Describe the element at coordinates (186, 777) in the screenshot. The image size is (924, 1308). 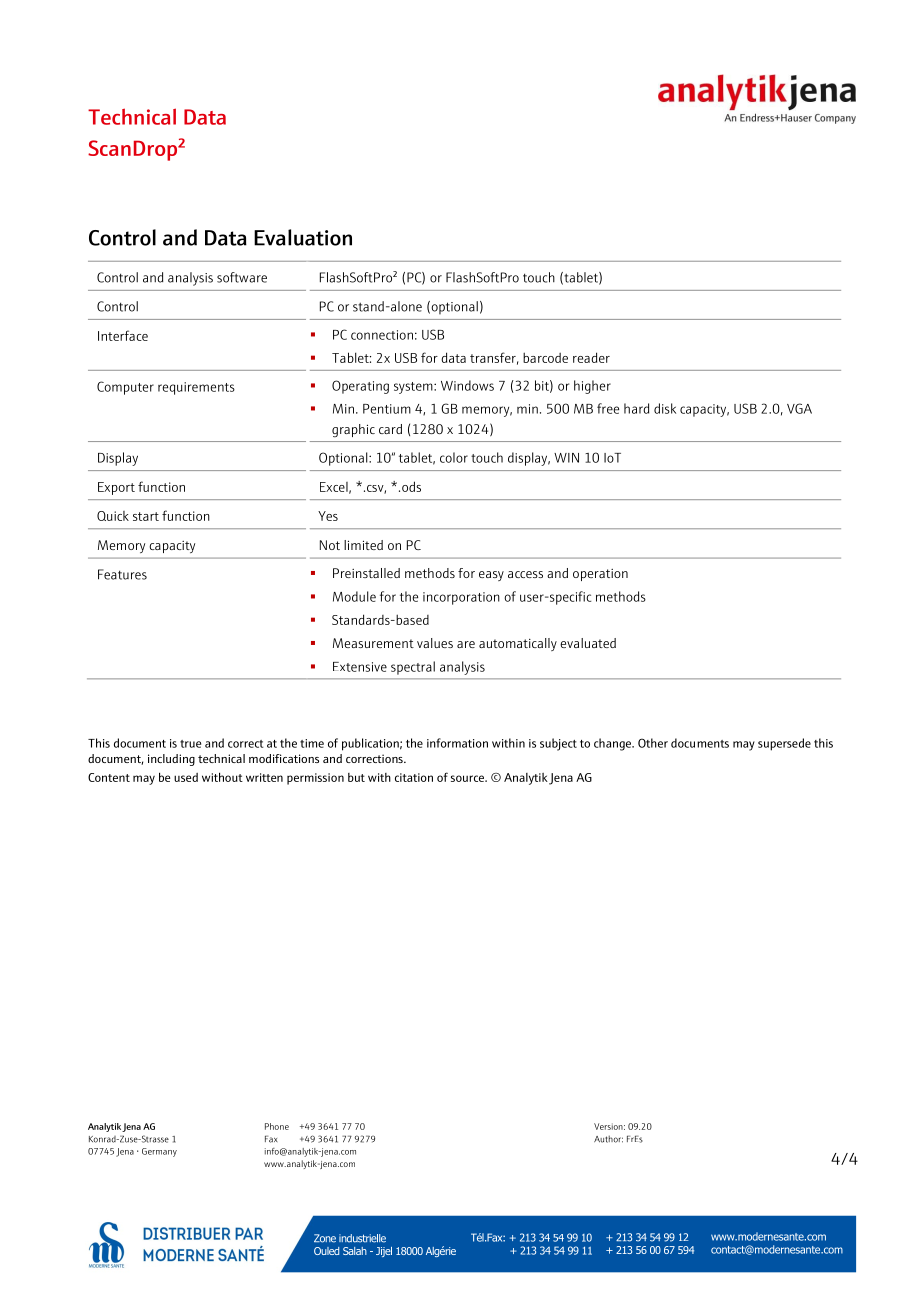
I see `used` at that location.
